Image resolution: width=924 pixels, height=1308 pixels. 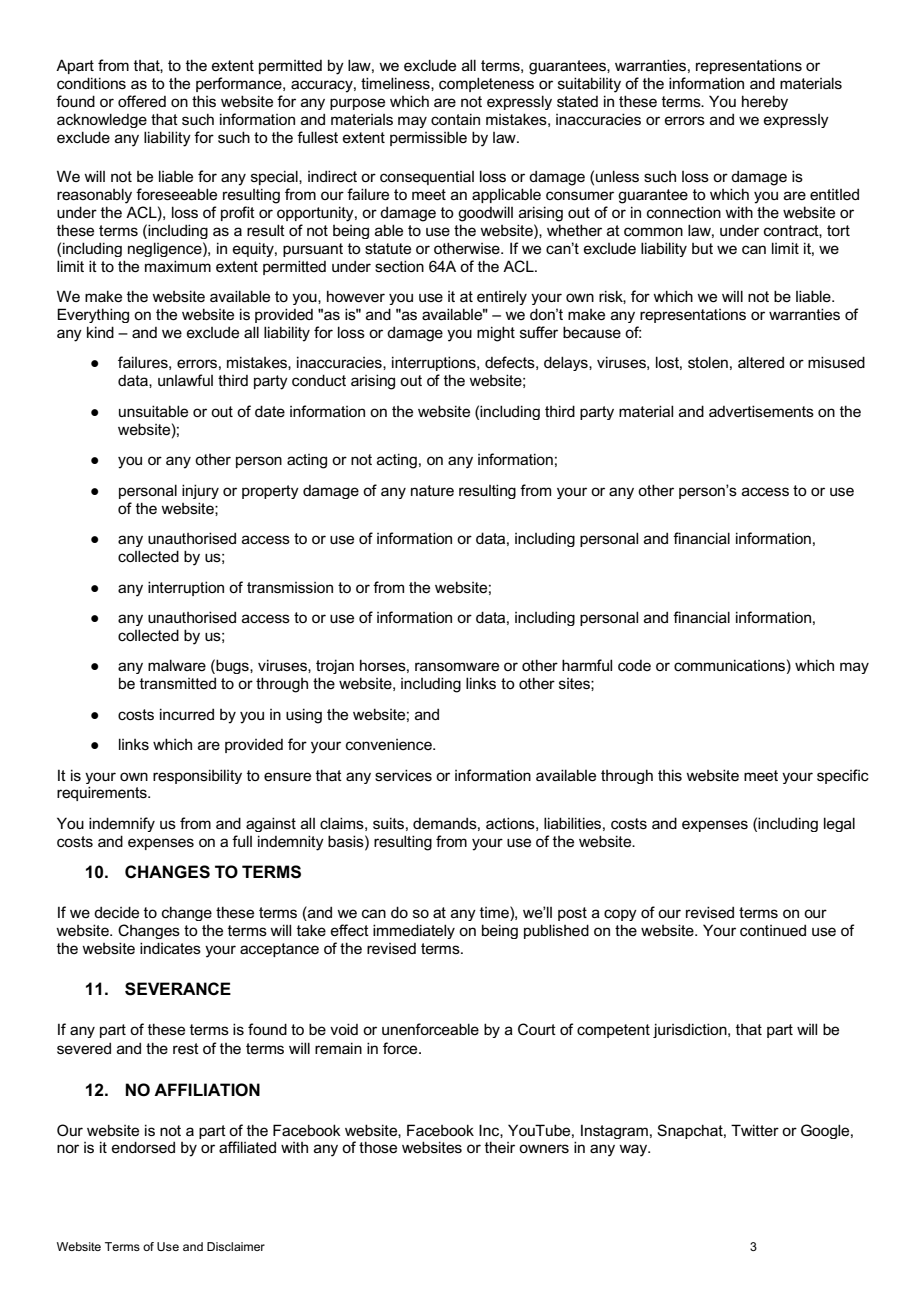 I want to click on ransomware, so click(x=457, y=666).
